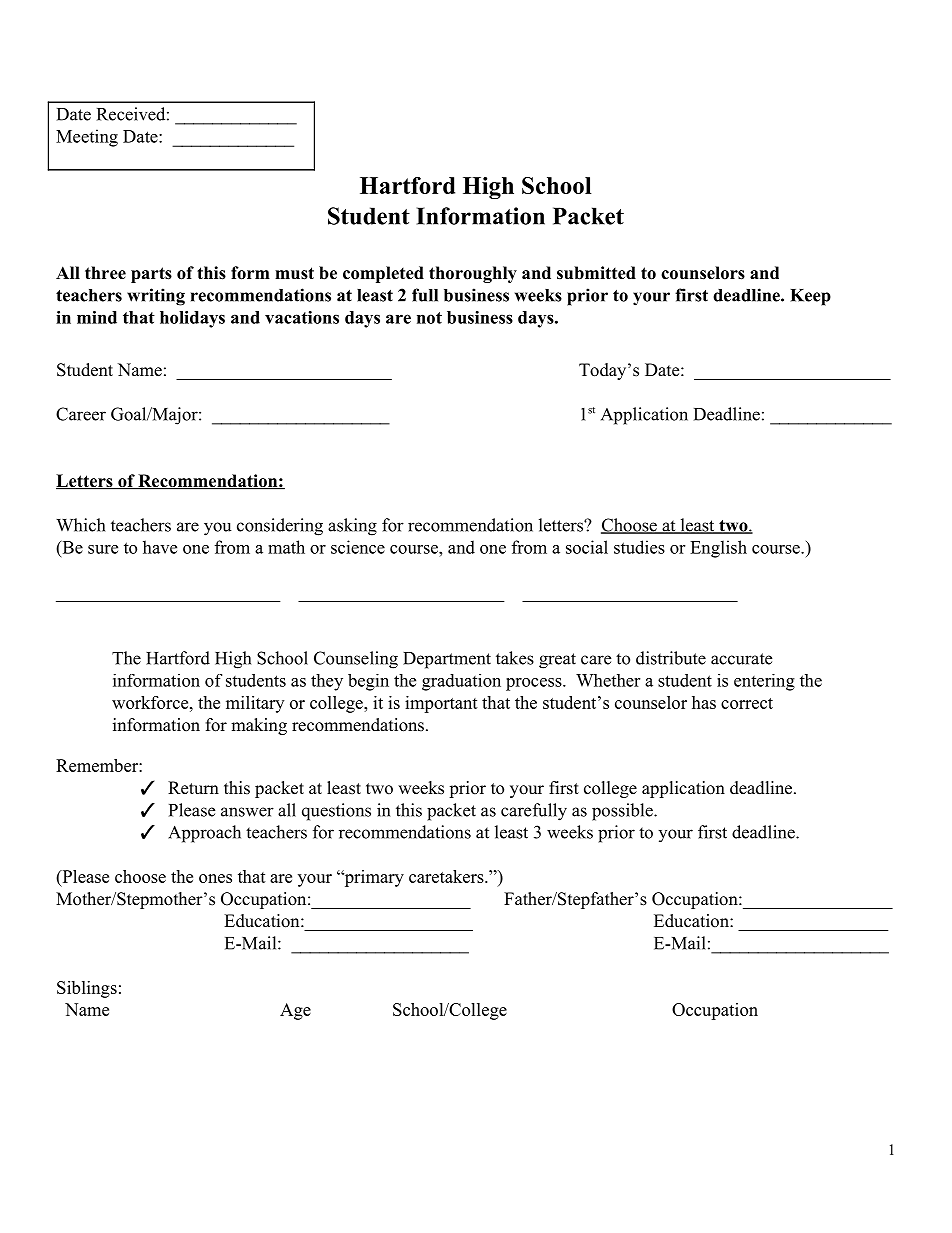 The width and height of the screenshot is (952, 1233). Describe the element at coordinates (97, 317) in the screenshot. I see `mind` at that location.
